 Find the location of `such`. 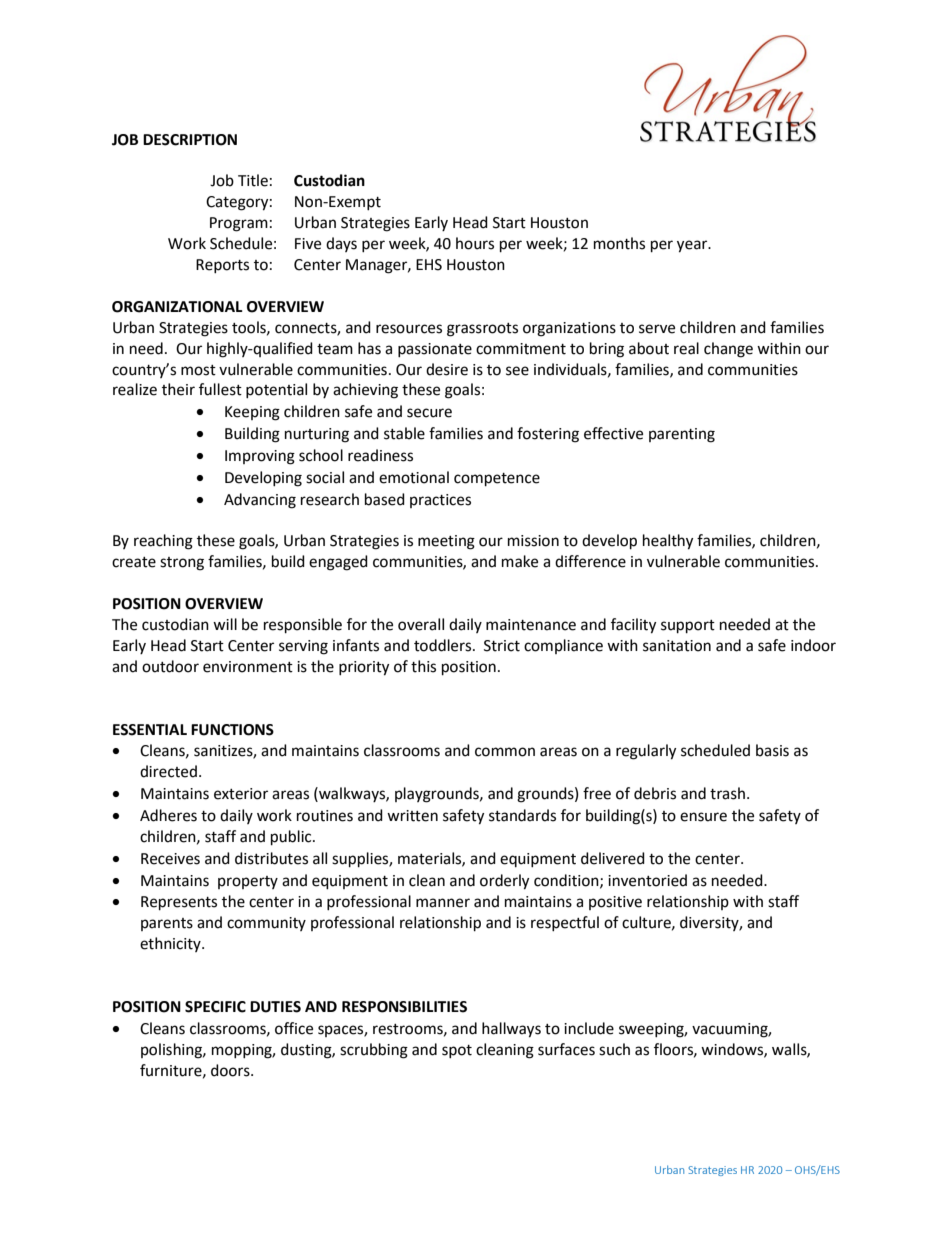

such is located at coordinates (614, 1049).
